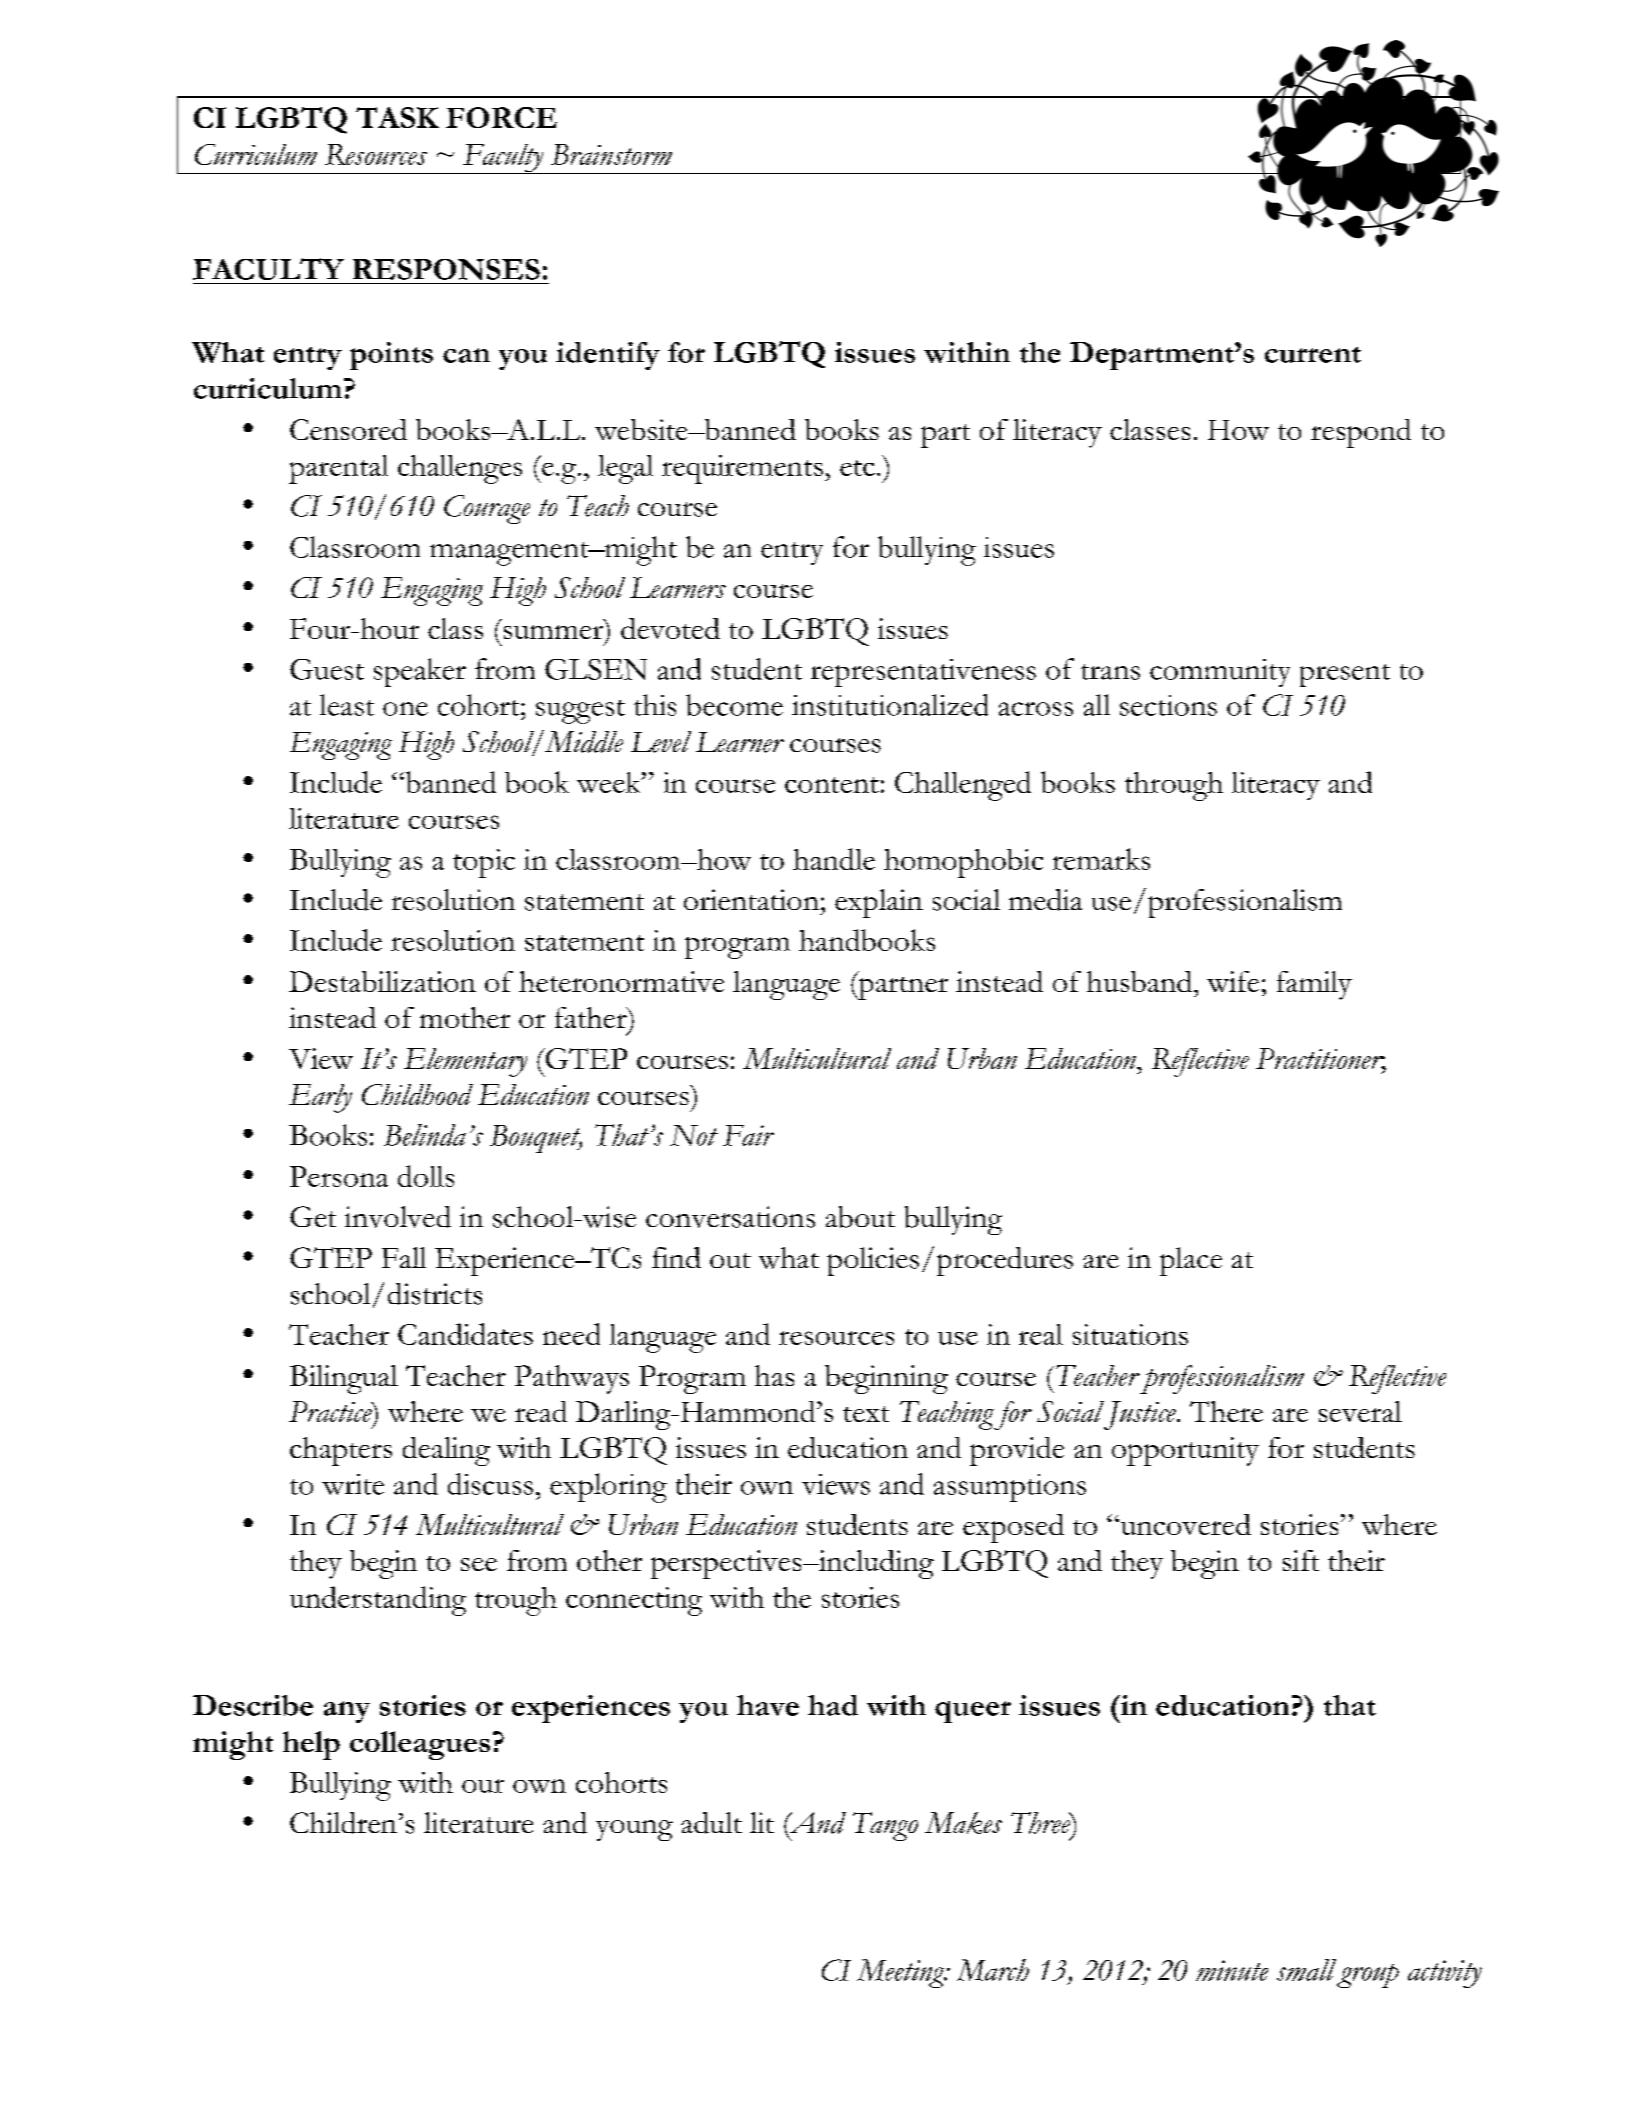 This screenshot has width=1639, height=2121. Describe the element at coordinates (902, 1973) in the screenshot. I see `Meeting` at that location.
